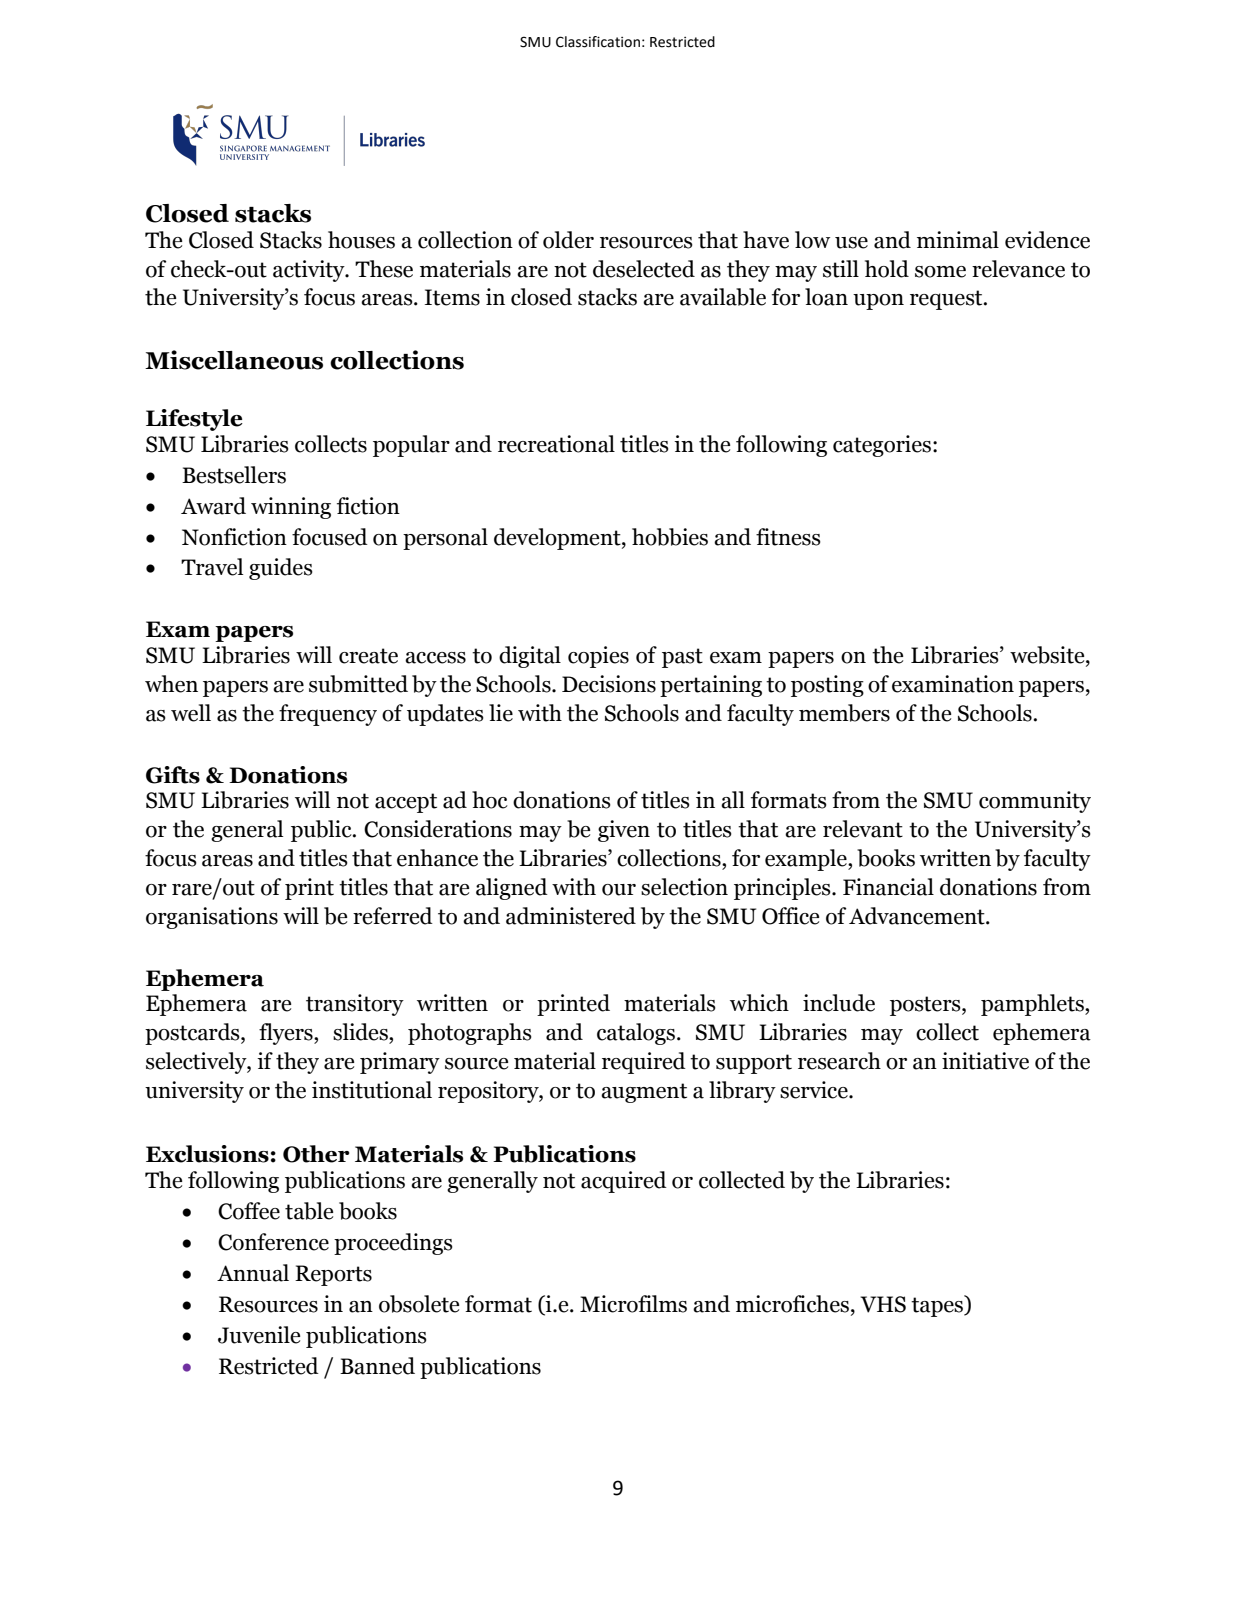 The image size is (1236, 1599). I want to click on catalogs, so click(636, 1034).
